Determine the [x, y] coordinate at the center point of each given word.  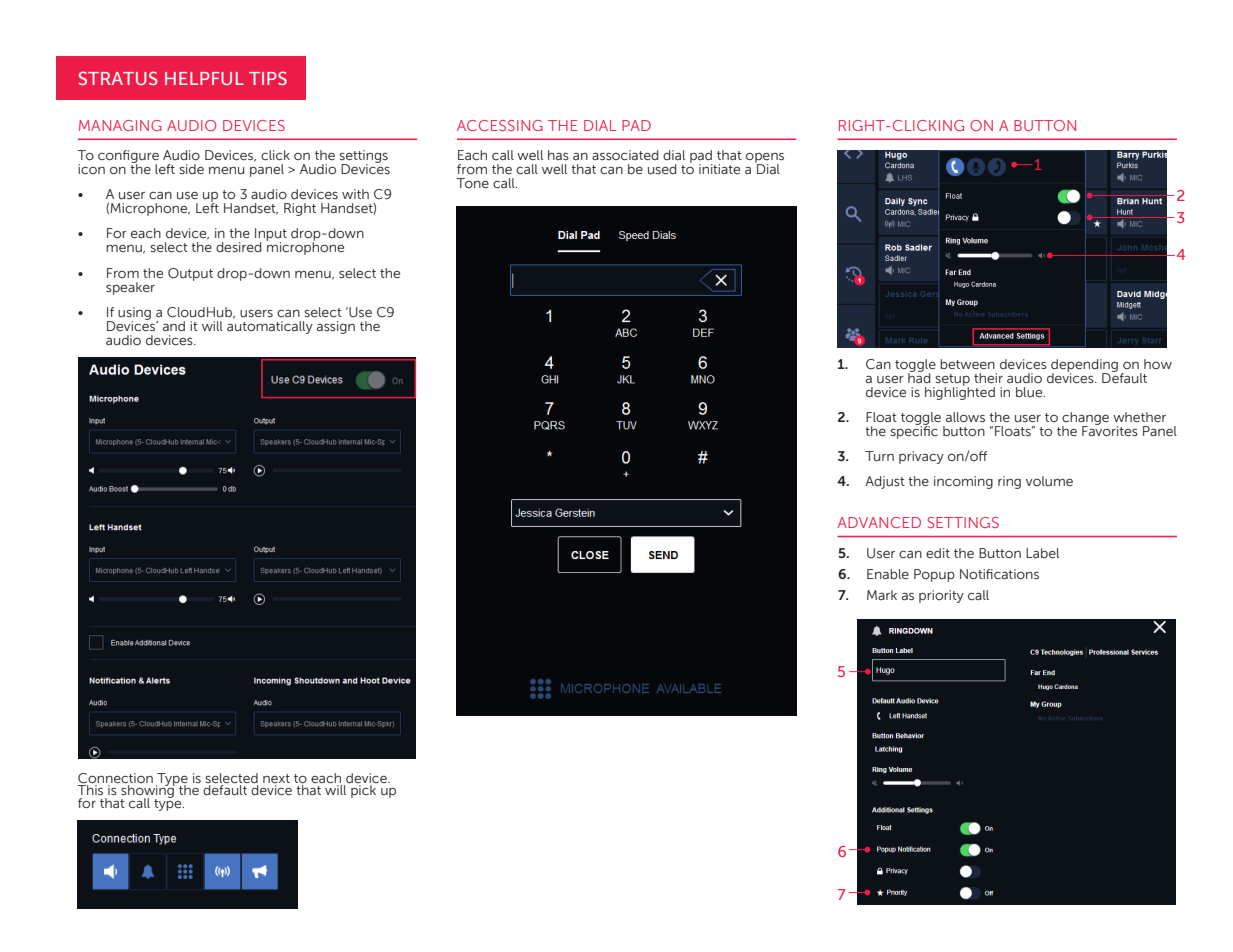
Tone [472, 183]
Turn [879, 456]
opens [765, 159]
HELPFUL [204, 78]
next [276, 780]
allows [965, 417]
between [967, 364]
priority [941, 596]
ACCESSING [500, 125]
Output [190, 274]
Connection [115, 779]
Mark [882, 595]
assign [336, 327]
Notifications [999, 574]
